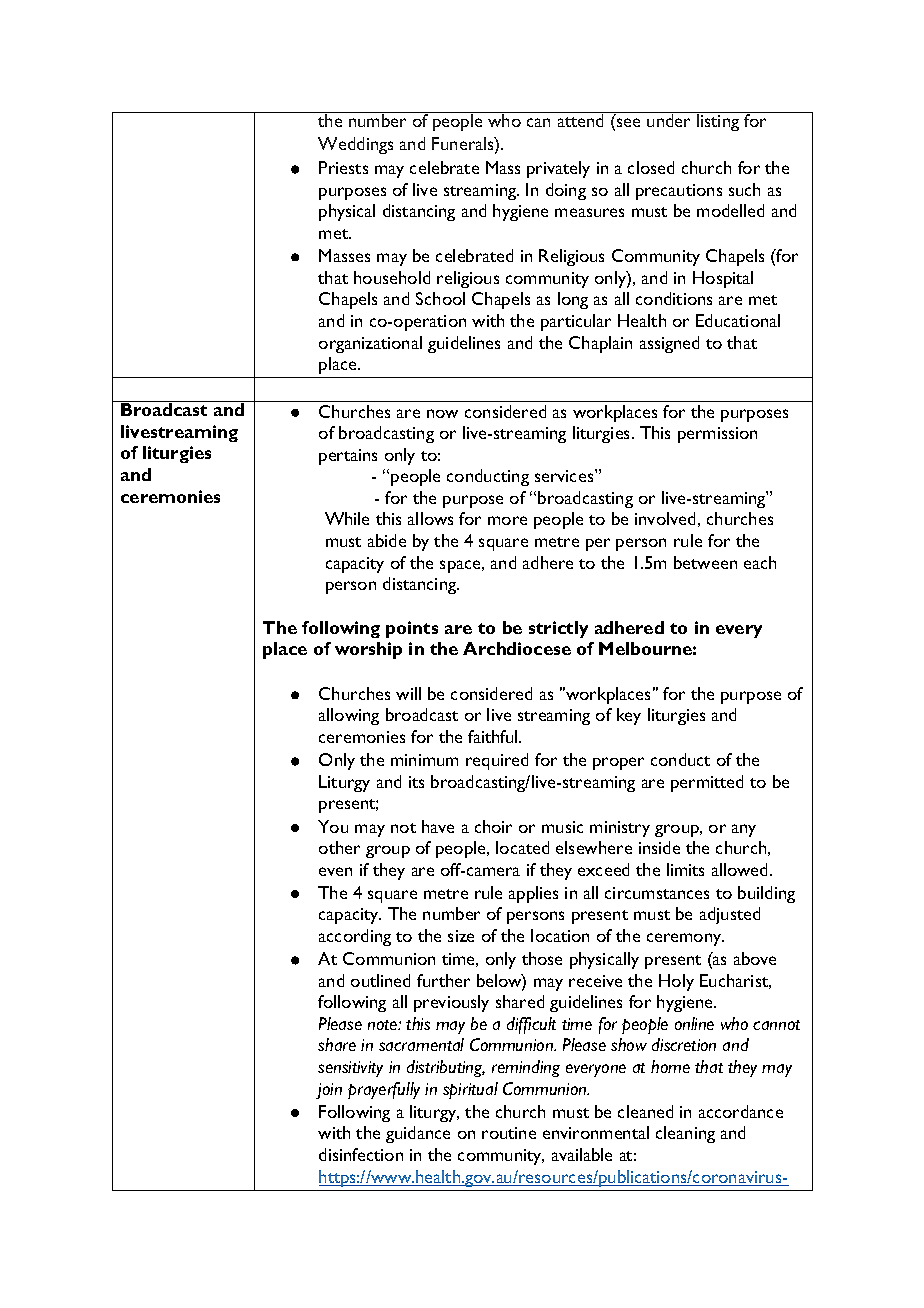 The image size is (924, 1308). I want to click on worship, so click(368, 650).
